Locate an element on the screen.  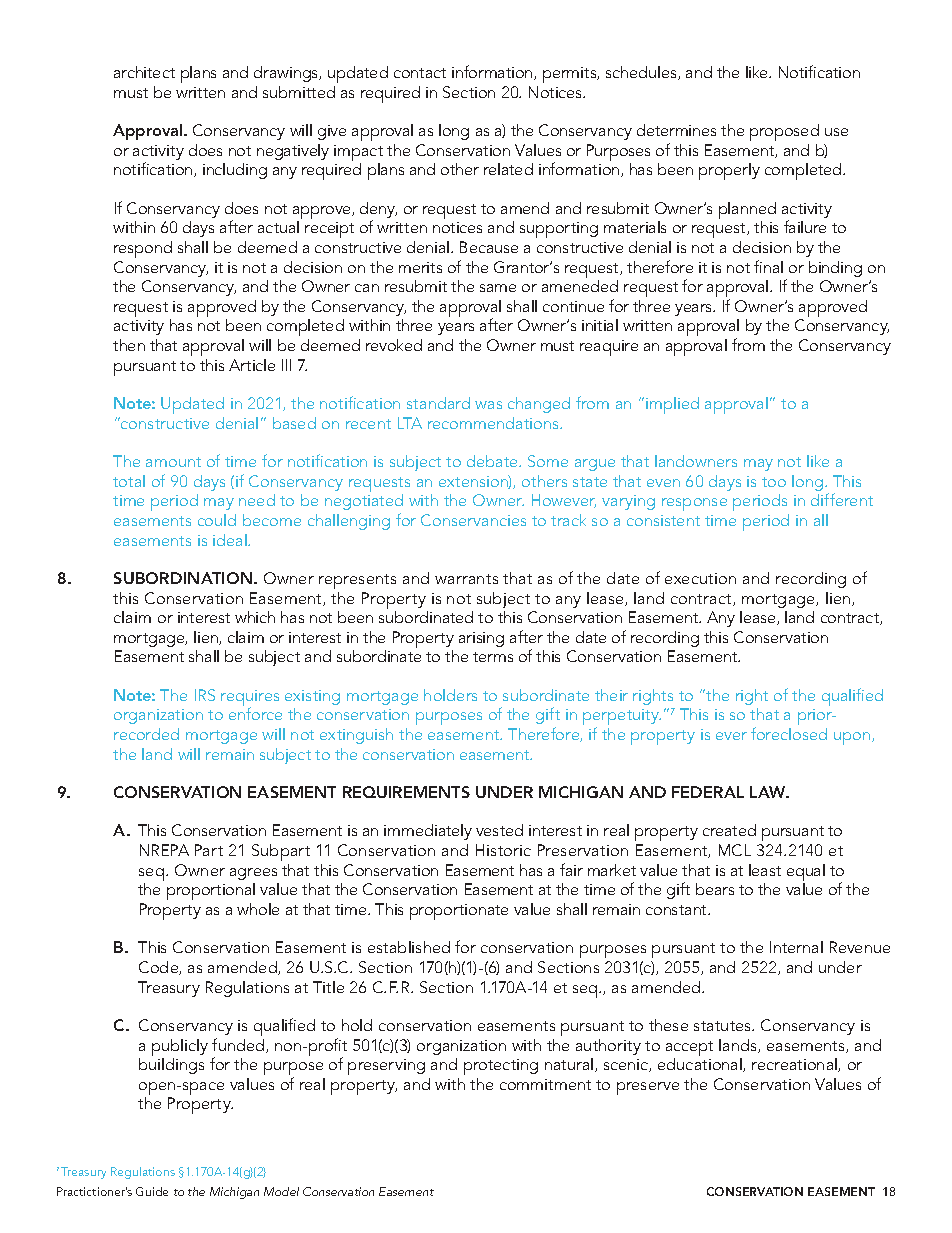
debate is located at coordinates (494, 461).
